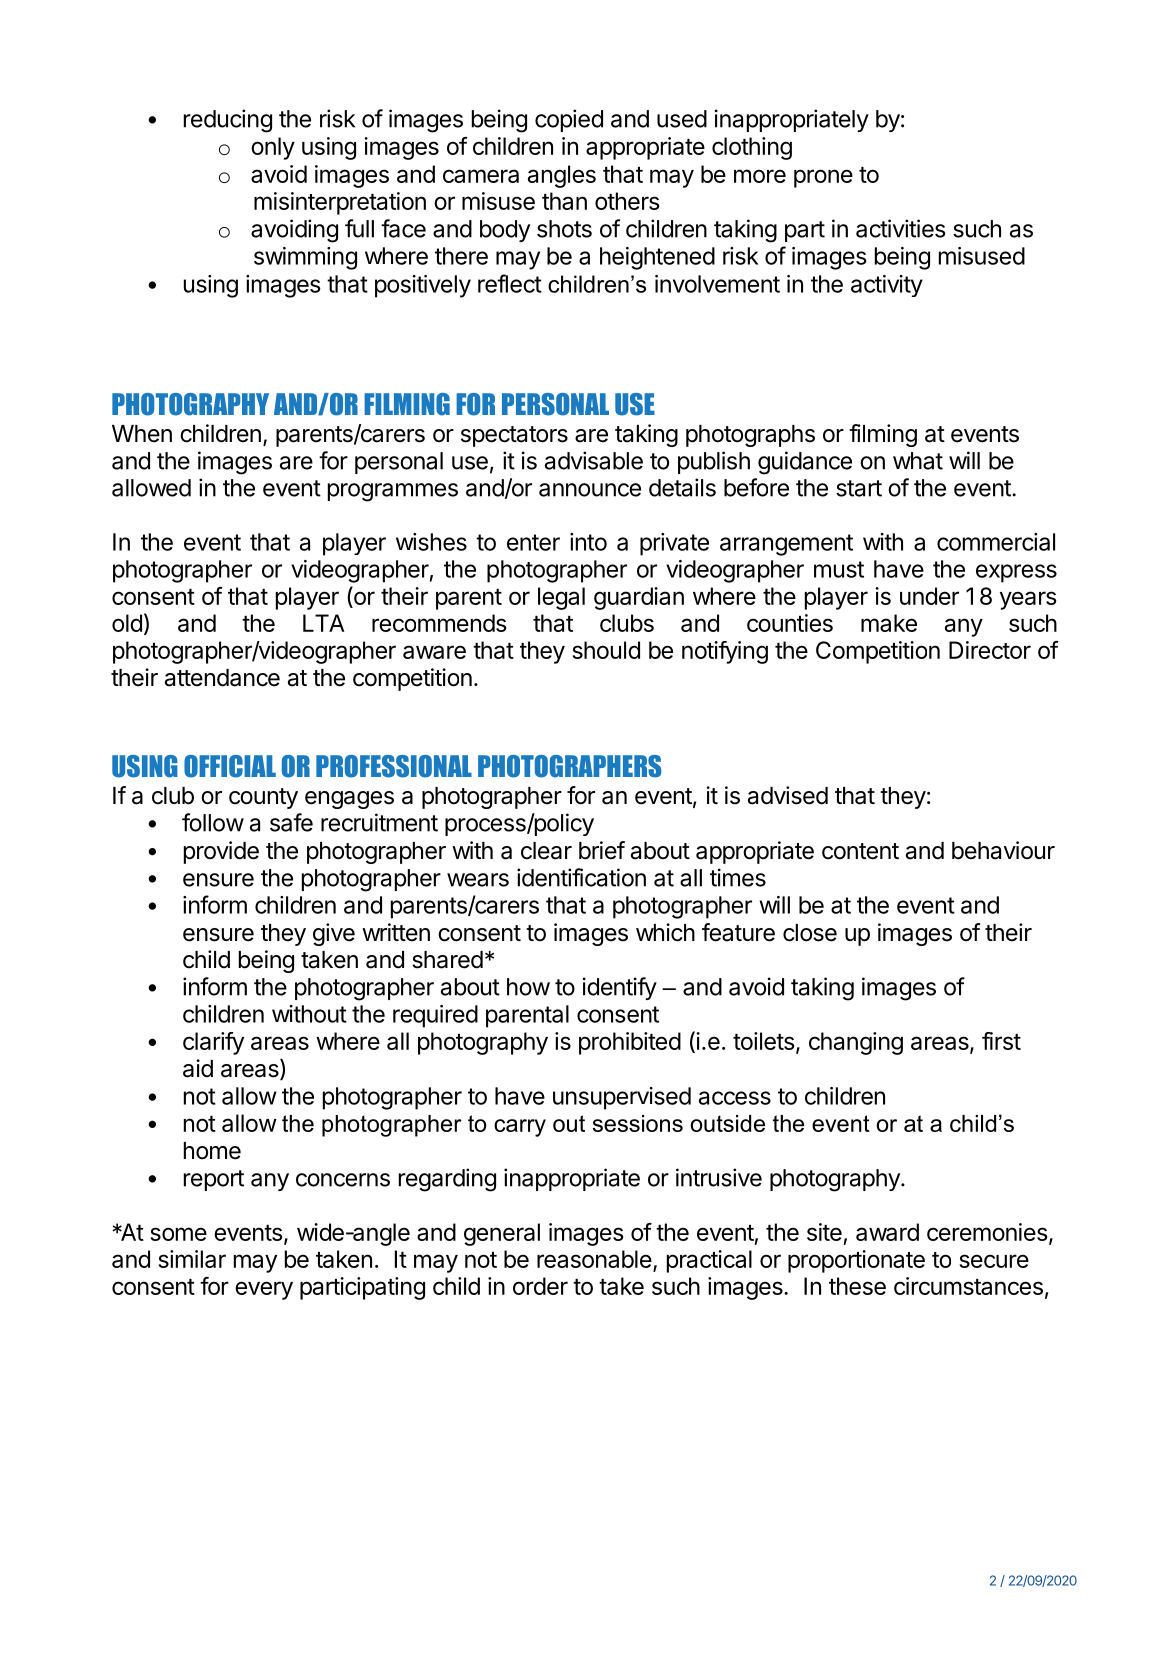  Describe the element at coordinates (929, 596) in the document. I see `under` at that location.
